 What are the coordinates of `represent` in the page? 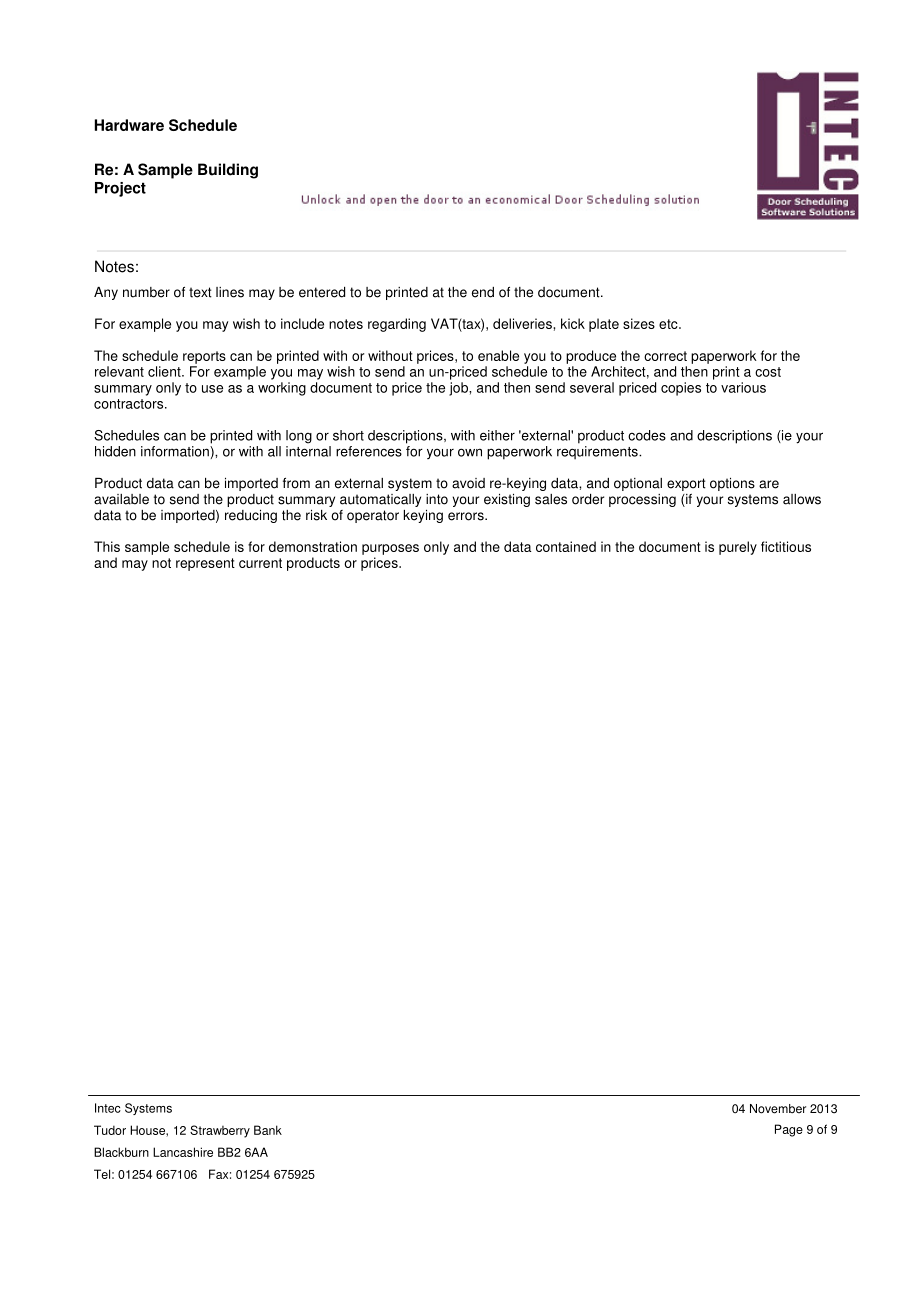 It's located at (205, 564).
